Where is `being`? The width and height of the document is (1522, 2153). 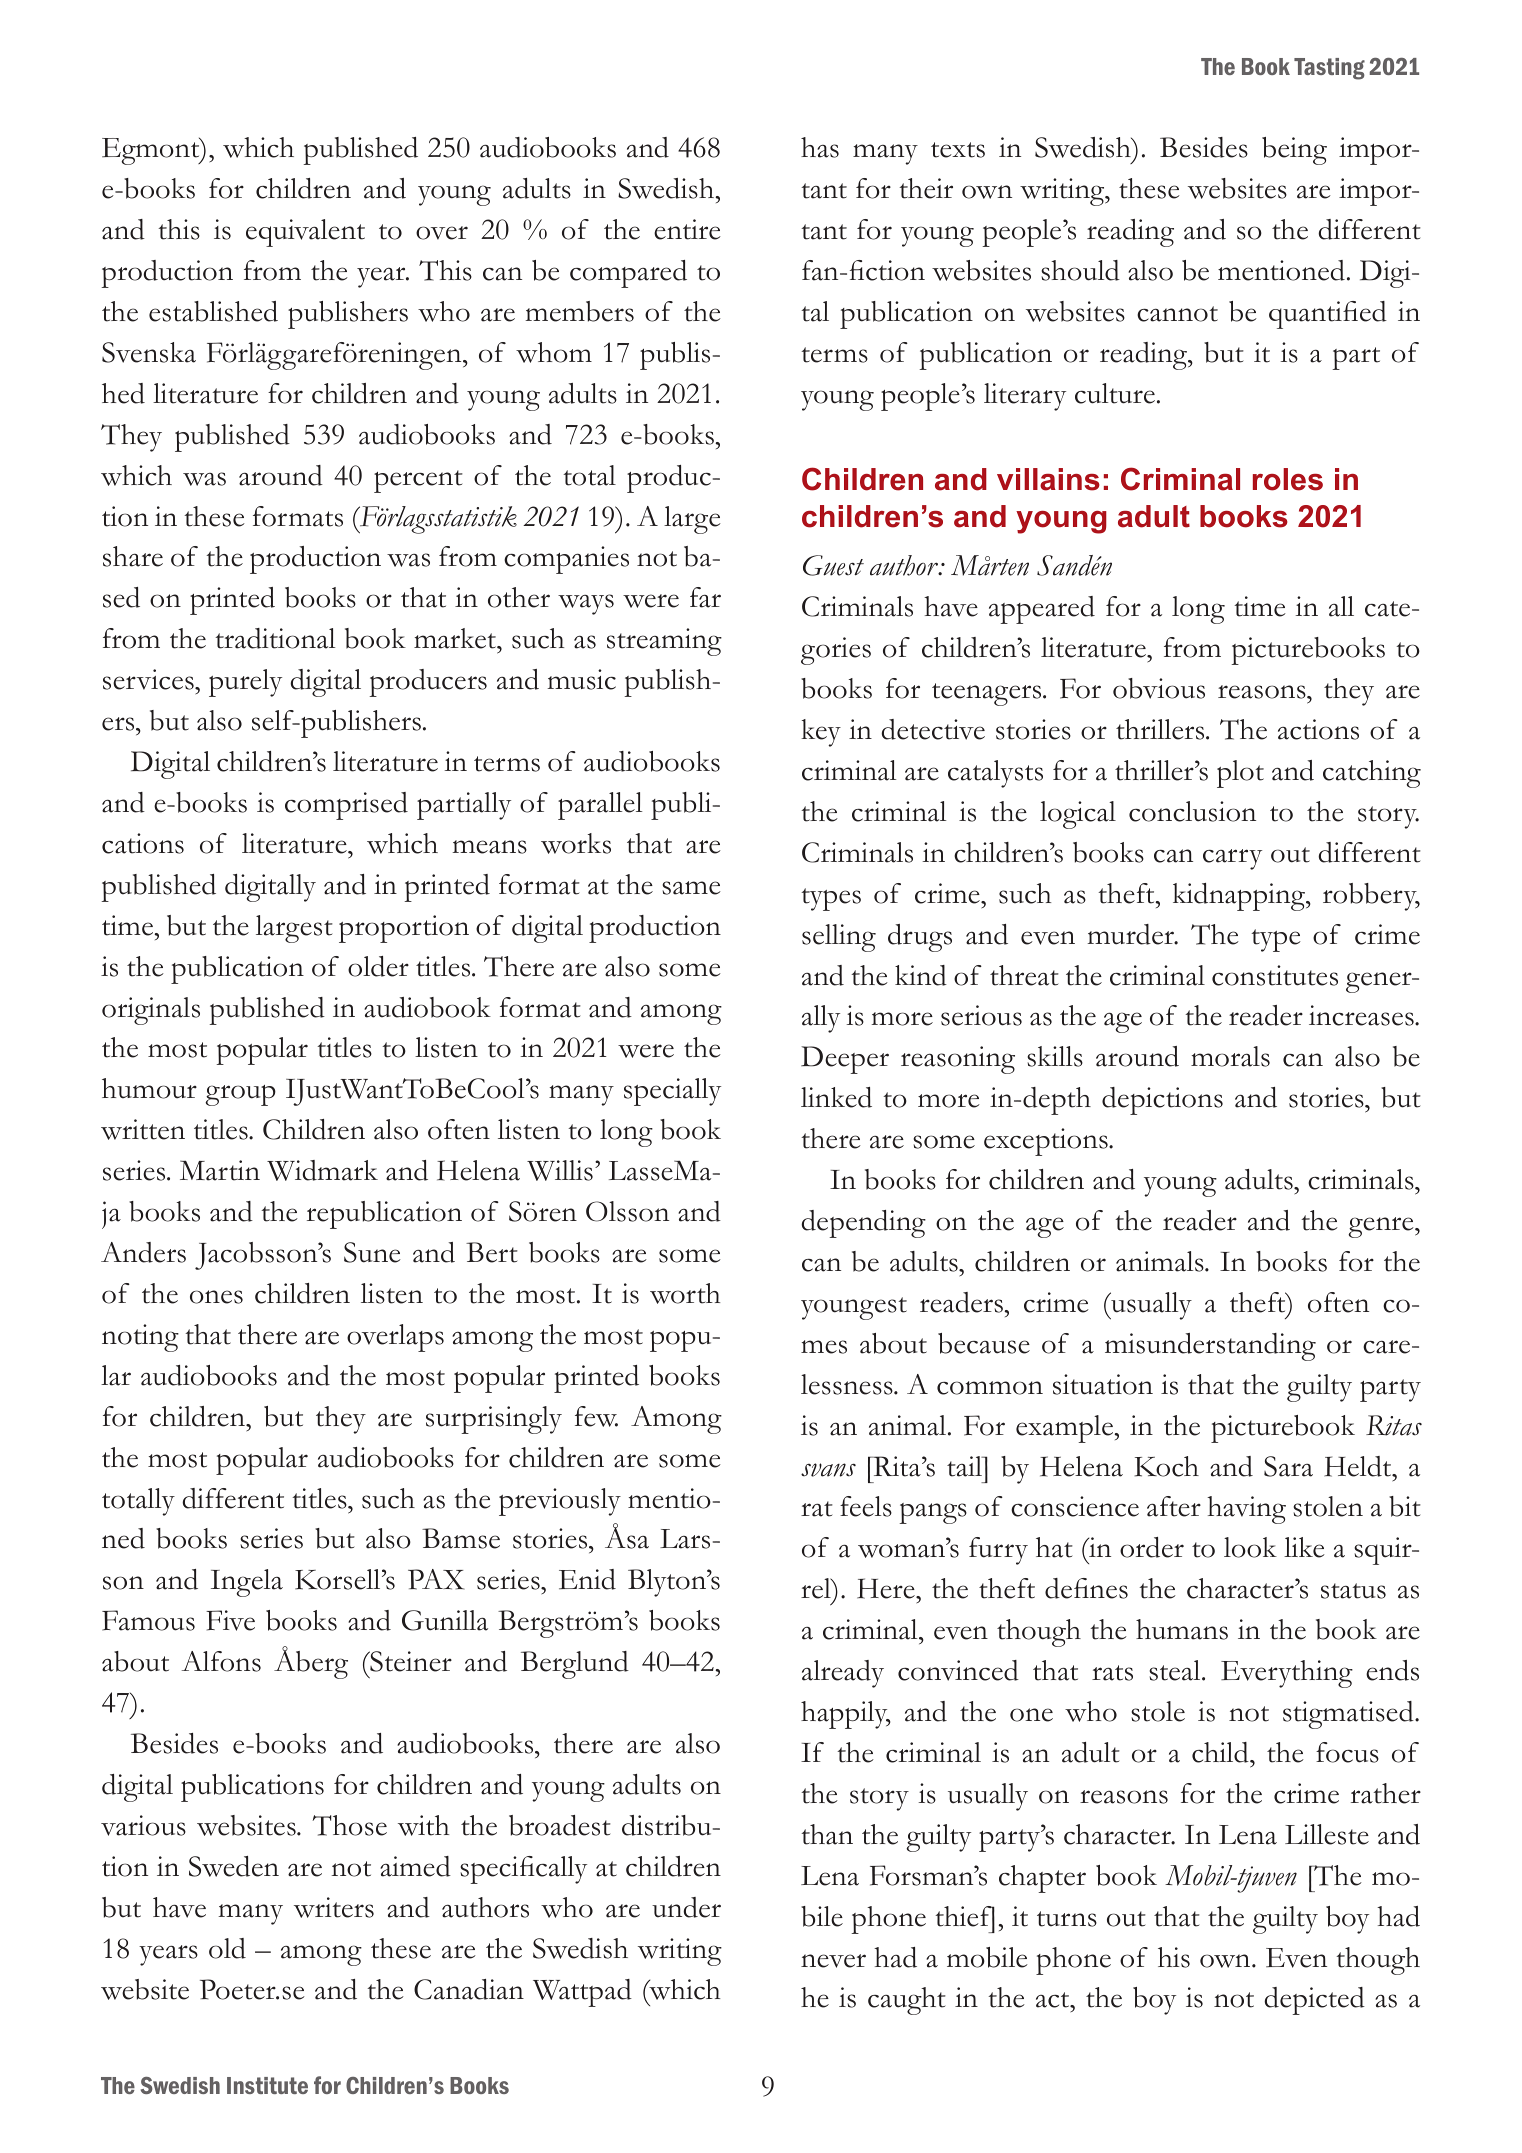 being is located at coordinates (1294, 151).
